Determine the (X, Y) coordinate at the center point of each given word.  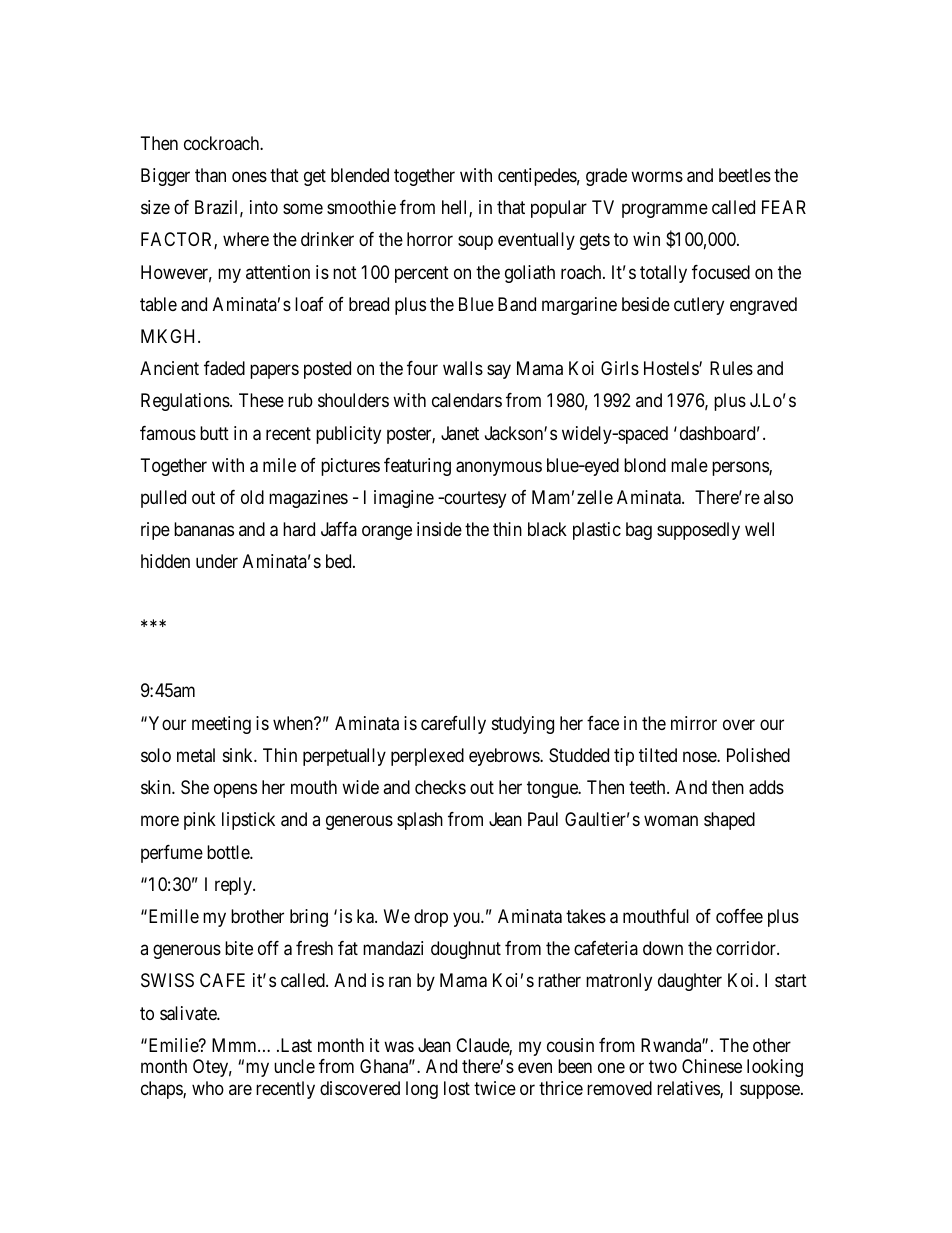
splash (420, 821)
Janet (460, 433)
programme (665, 211)
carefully (453, 725)
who (208, 1088)
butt (214, 433)
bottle (229, 852)
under (217, 561)
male (689, 465)
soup (475, 243)
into (264, 207)
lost (457, 1088)
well (759, 529)
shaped (729, 821)
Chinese (712, 1066)
